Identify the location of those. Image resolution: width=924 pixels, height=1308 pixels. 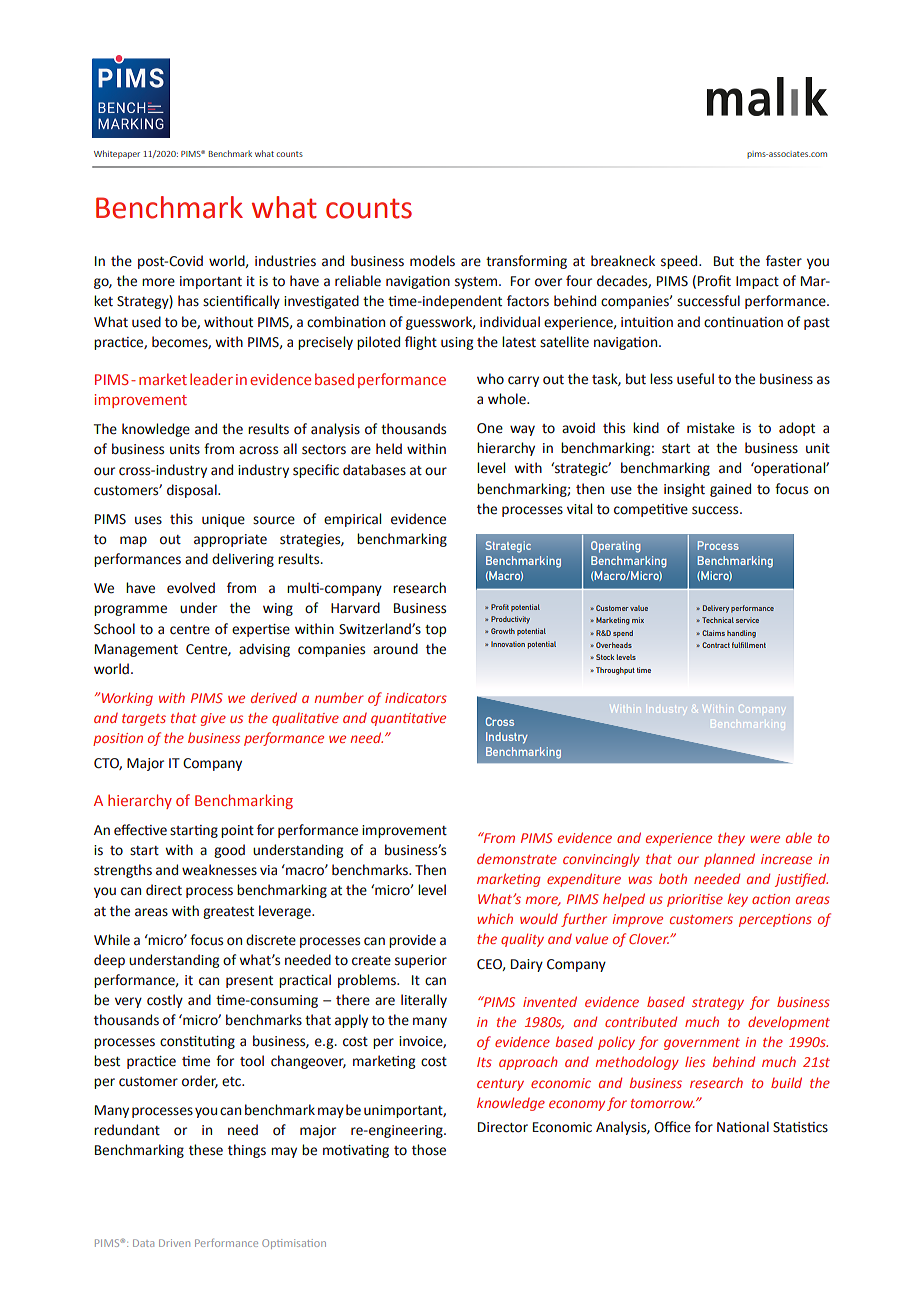
(429, 1150).
